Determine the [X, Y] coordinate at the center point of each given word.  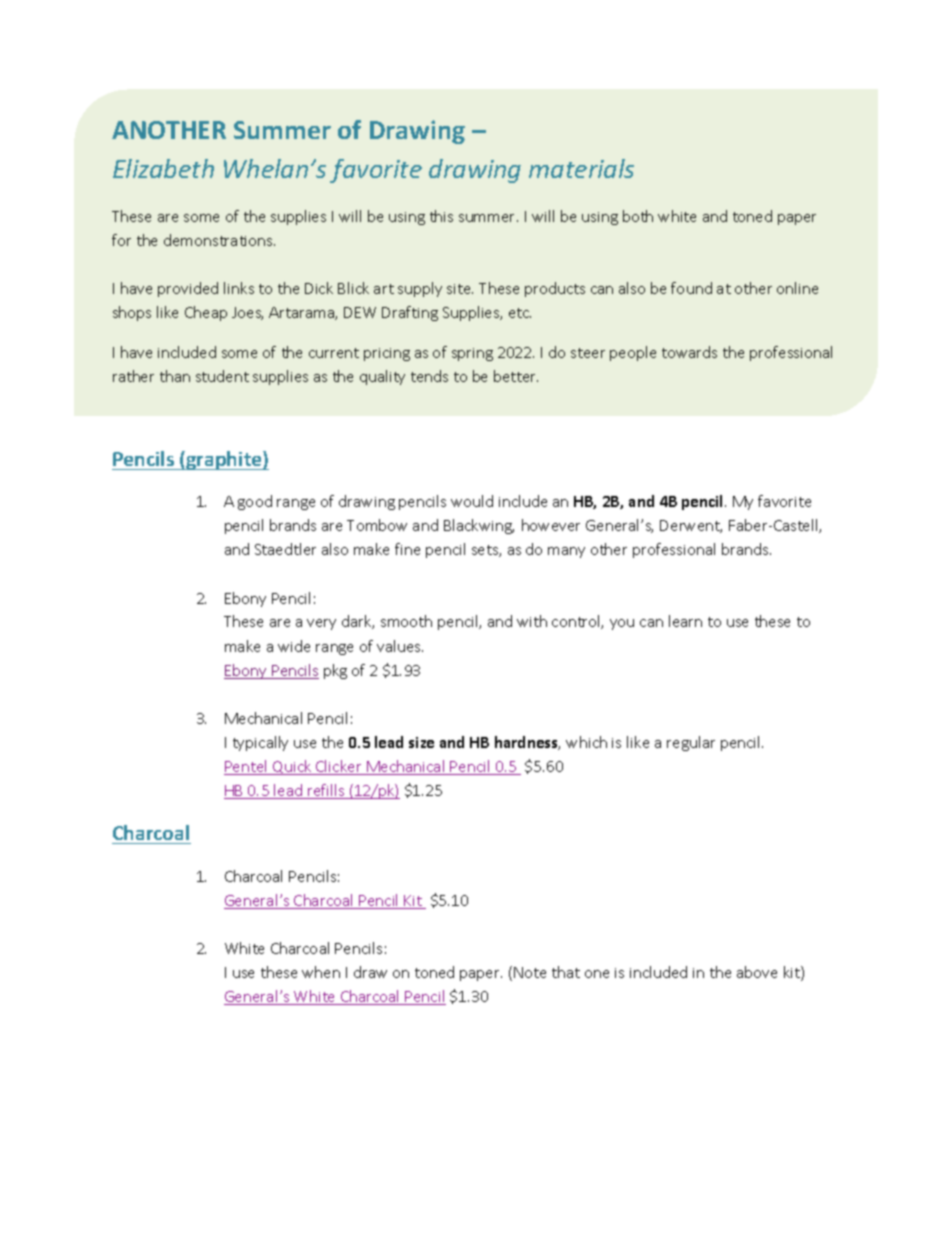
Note [530, 972]
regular [691, 743]
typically [260, 743]
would [472, 501]
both [638, 216]
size [421, 742]
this [441, 216]
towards [689, 352]
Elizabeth [163, 168]
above [757, 972]
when [321, 972]
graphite [224, 460]
